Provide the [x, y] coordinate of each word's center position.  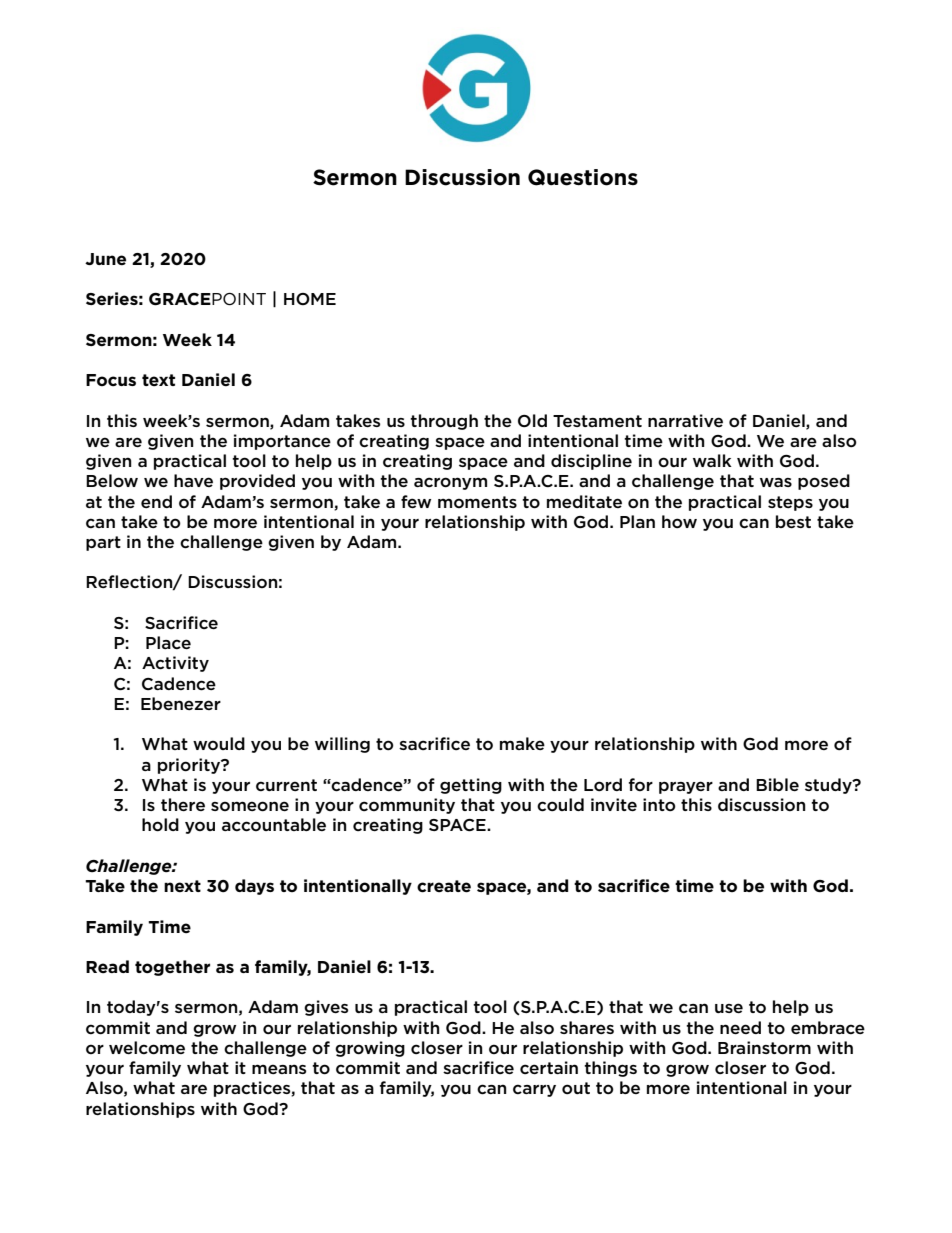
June [105, 259]
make [522, 743]
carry [534, 1090]
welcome [147, 1048]
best [793, 521]
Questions [583, 177]
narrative [685, 420]
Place [168, 642]
